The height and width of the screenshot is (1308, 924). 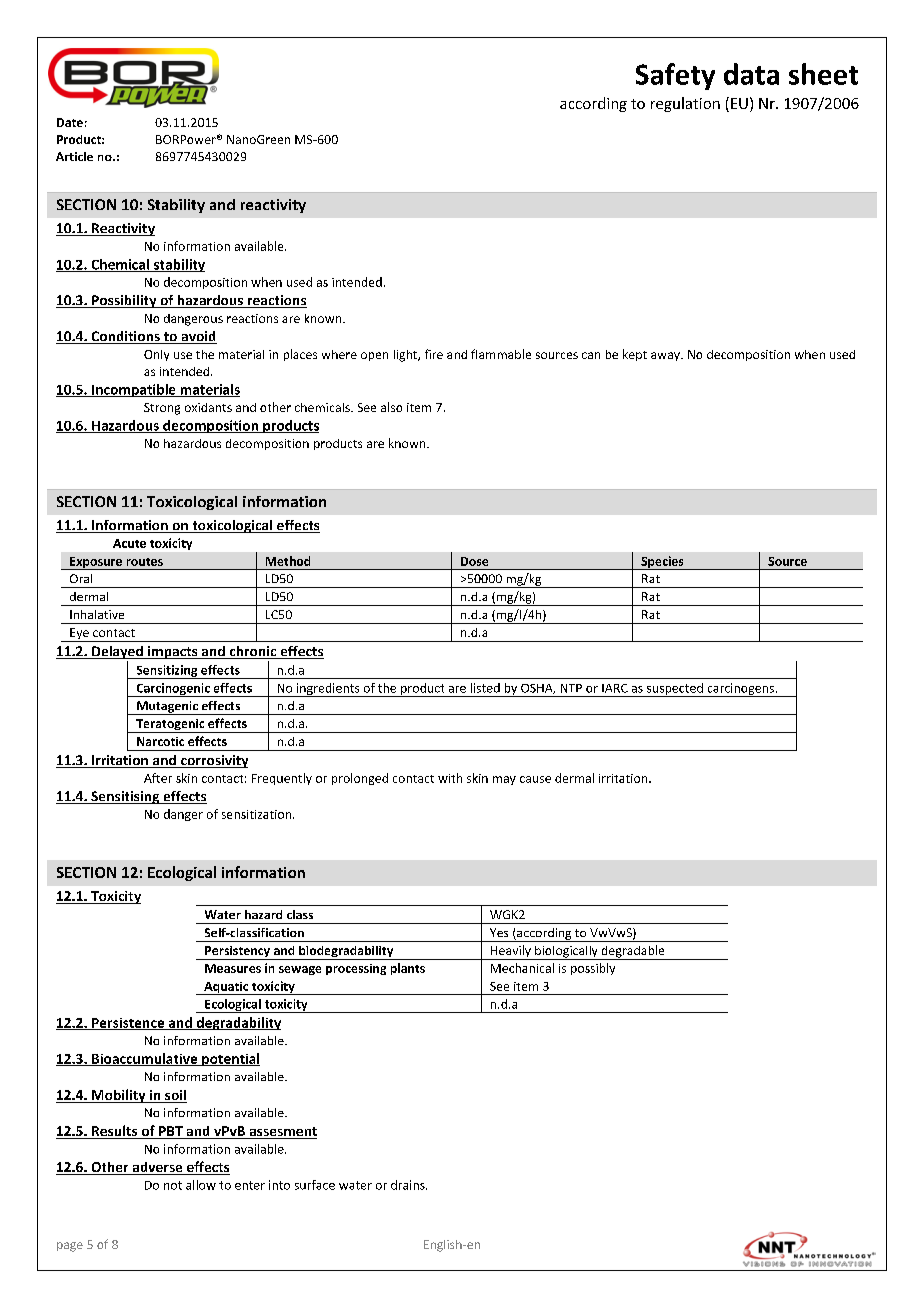 What do you see at coordinates (128, 1024) in the screenshot?
I see `Persistence` at bounding box center [128, 1024].
